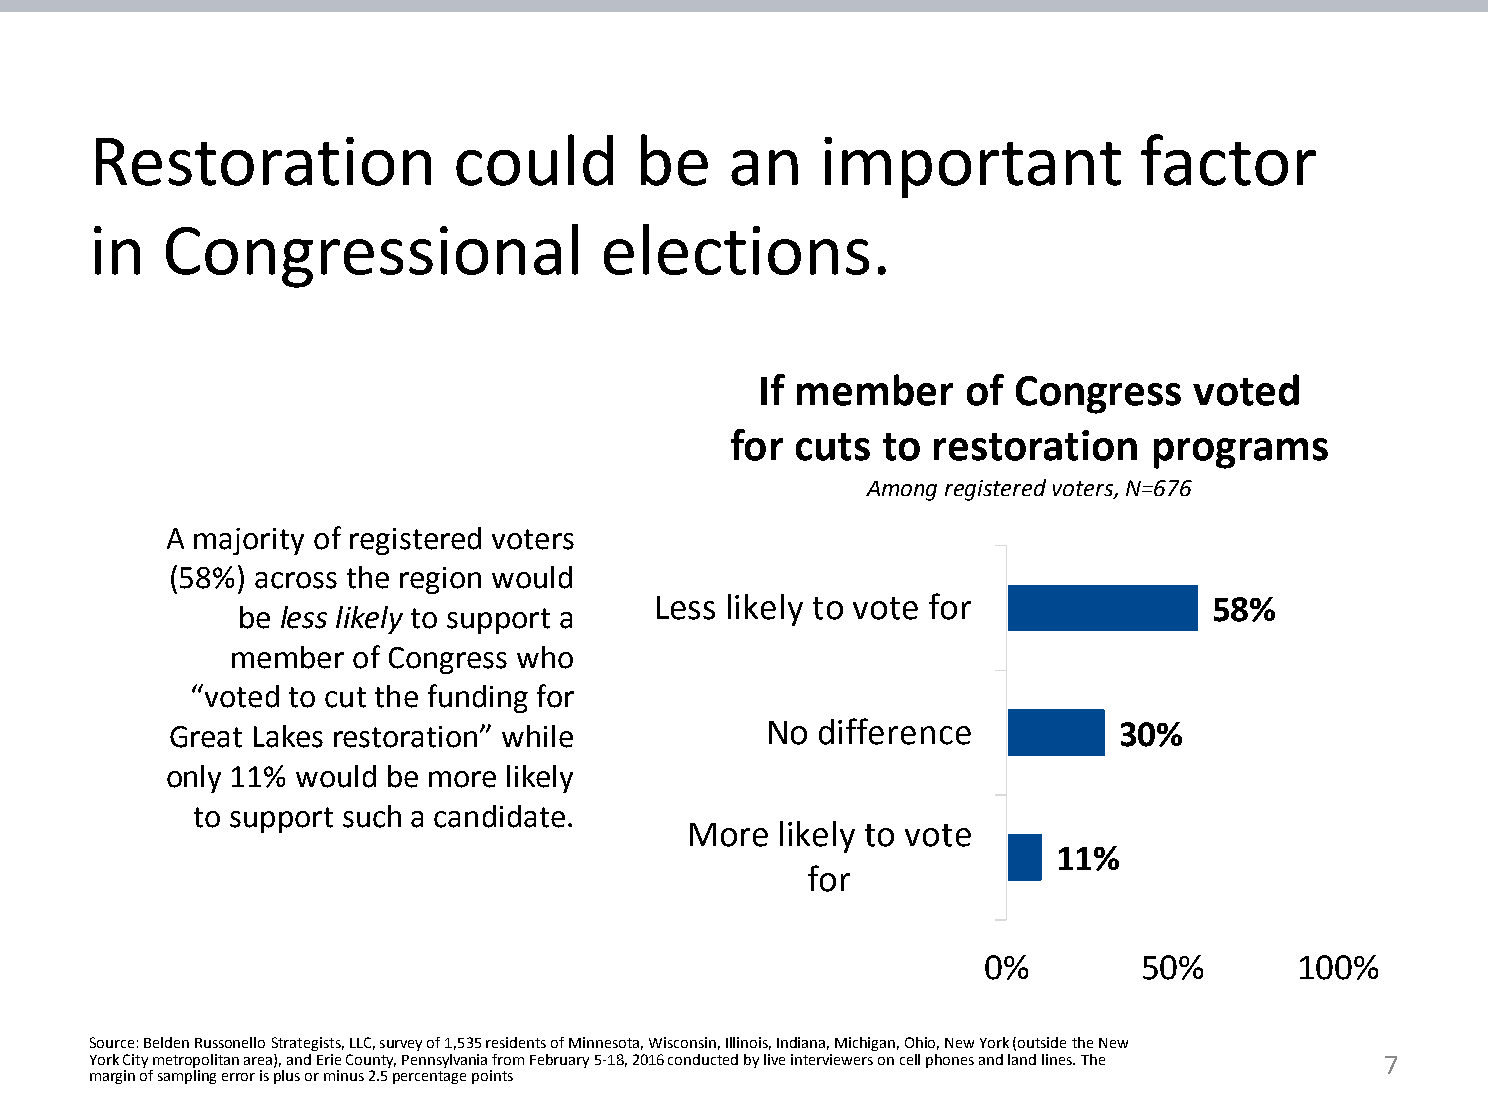 The image size is (1488, 1116). Describe the element at coordinates (249, 541) in the screenshot. I see `majority` at that location.
